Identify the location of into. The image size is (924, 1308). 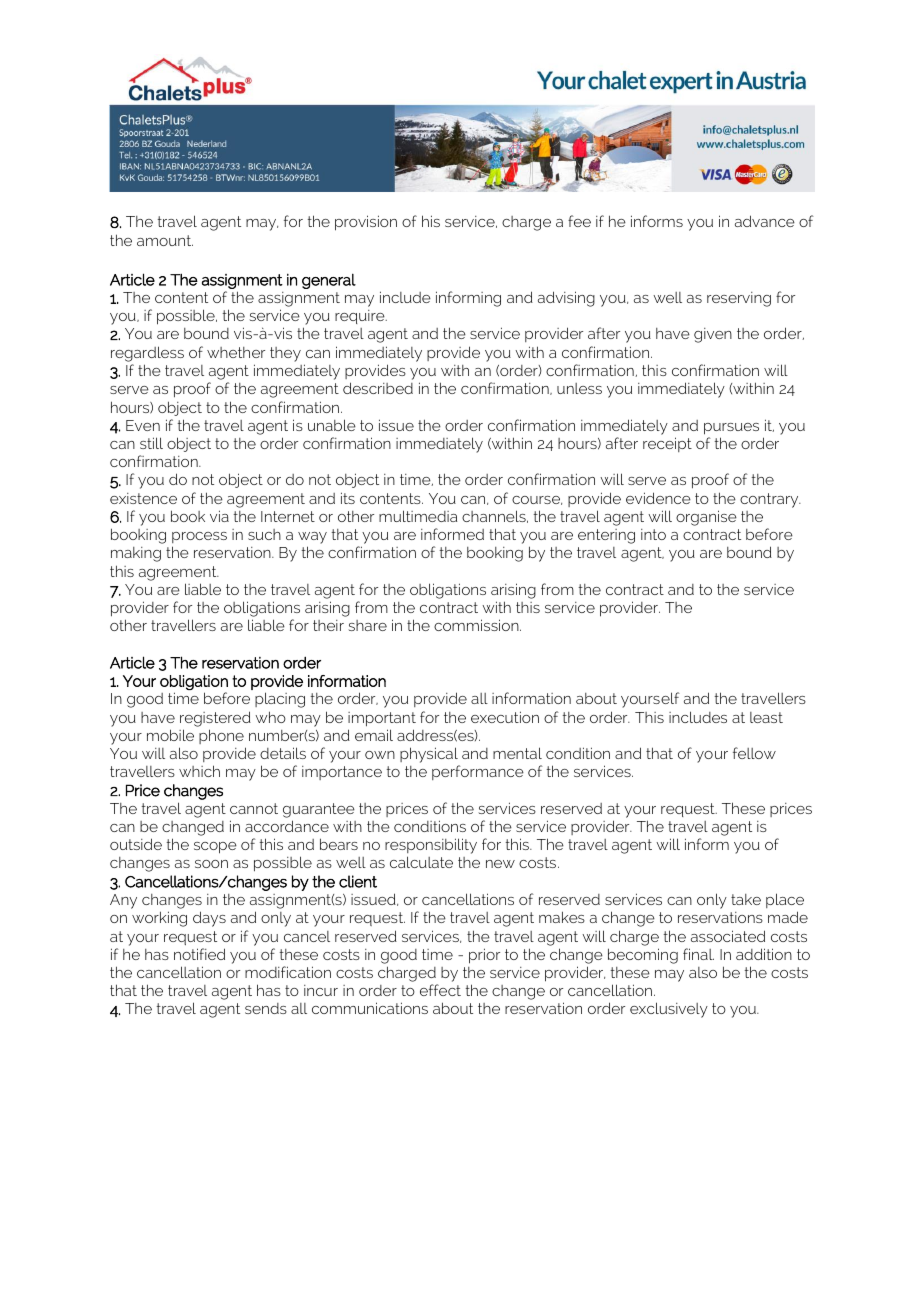
(653, 534).
